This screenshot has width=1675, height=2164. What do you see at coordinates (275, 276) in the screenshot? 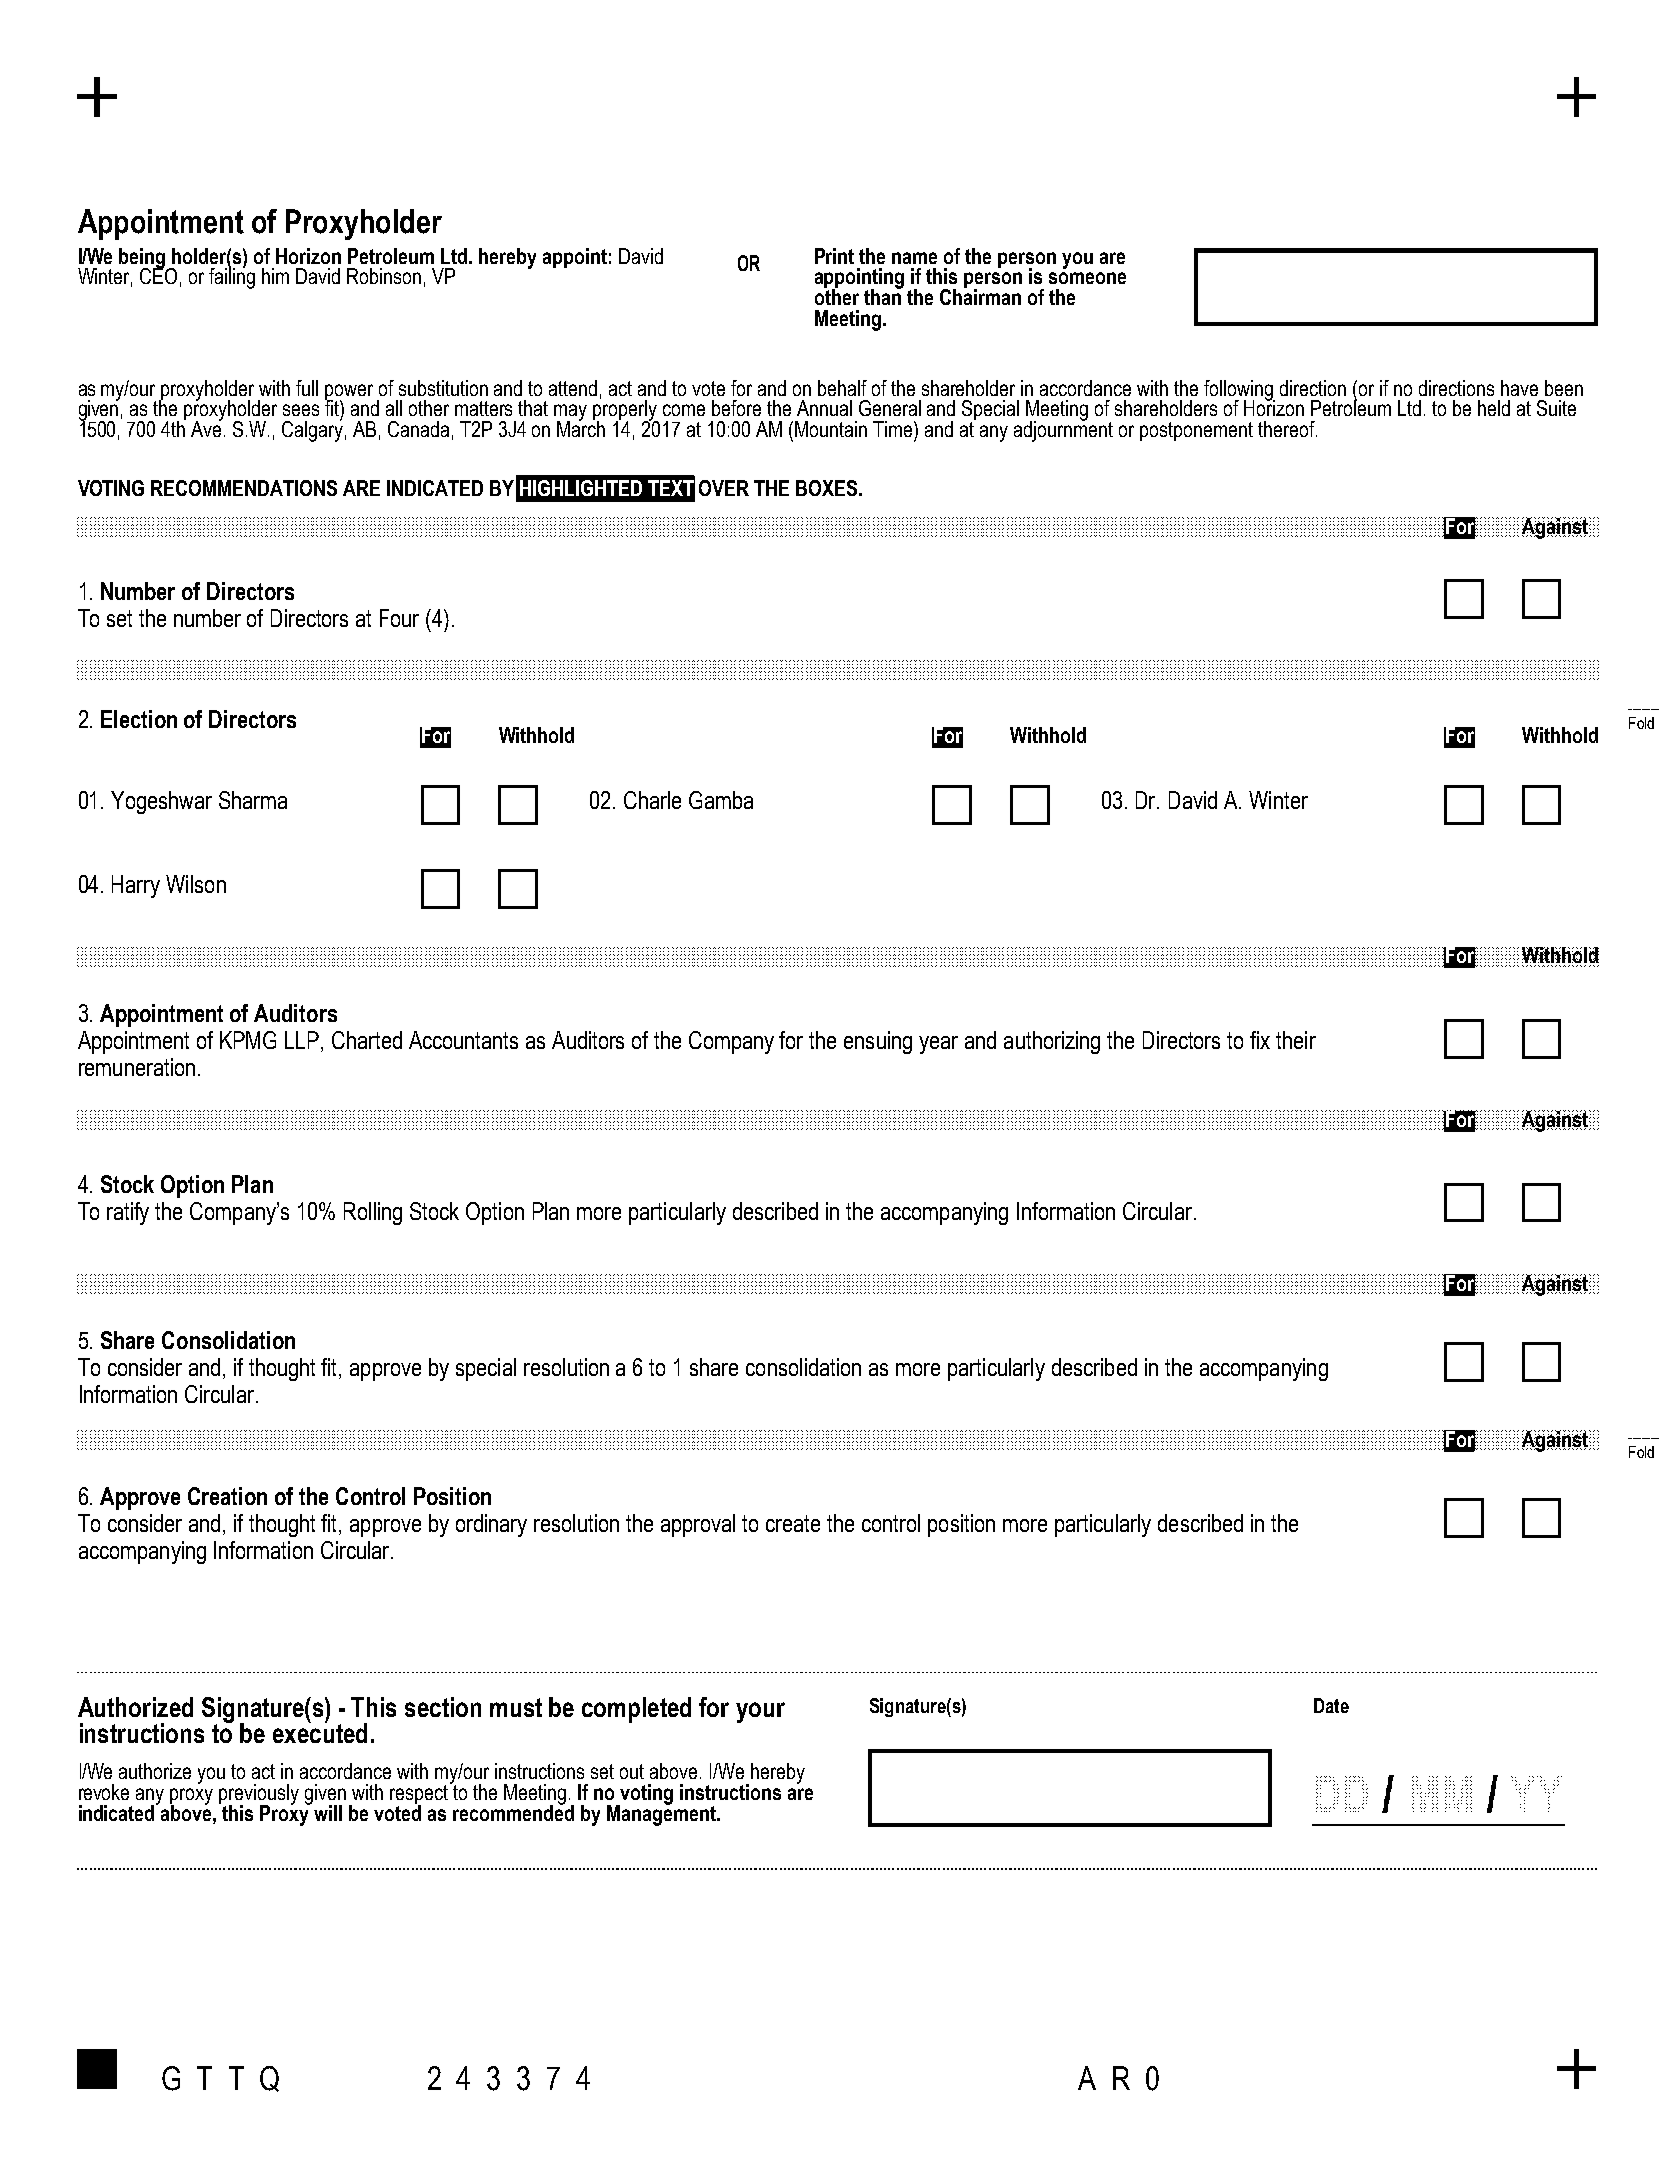
I see `him` at bounding box center [275, 276].
